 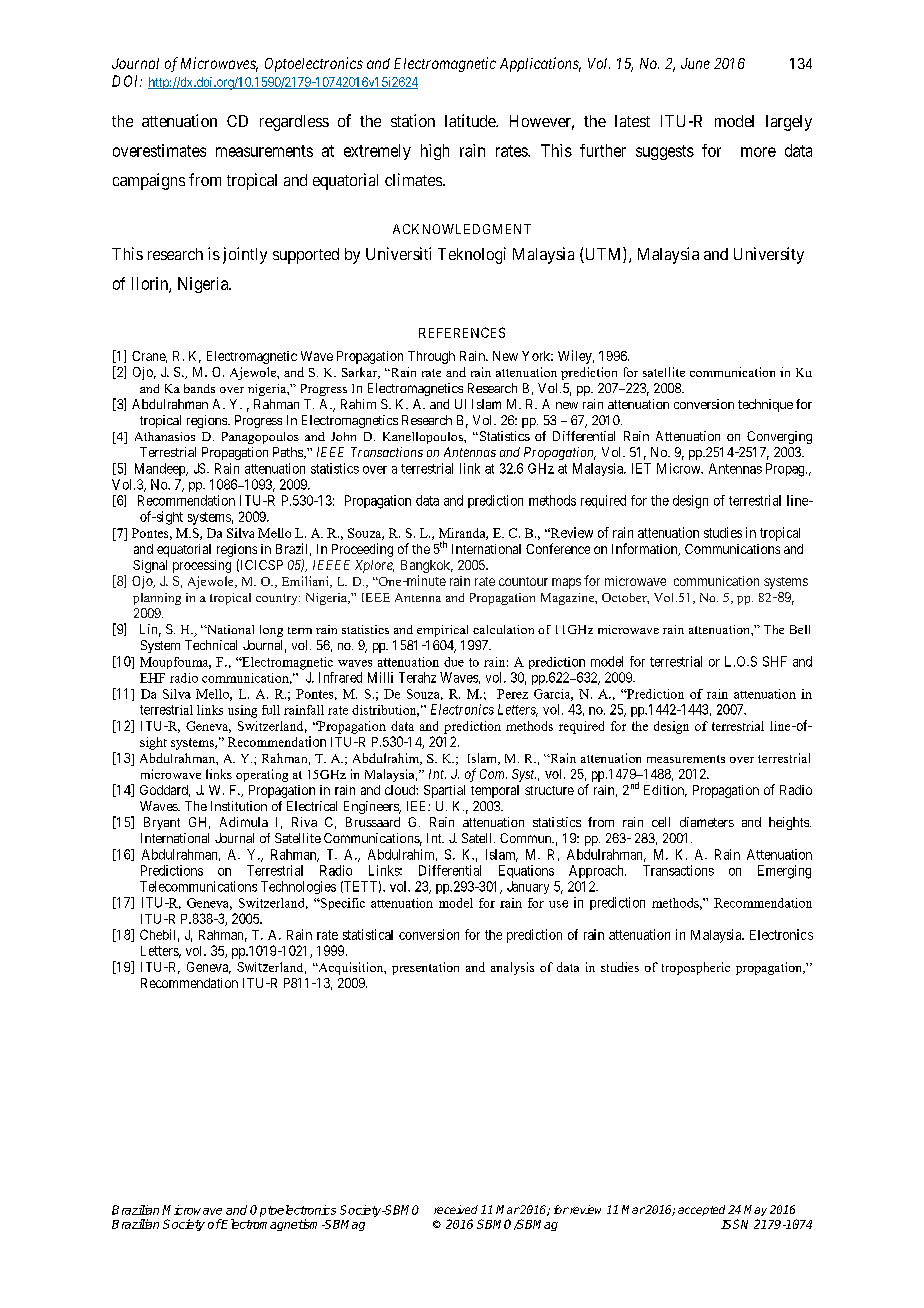 What do you see at coordinates (471, 120) in the page?
I see `latitude` at bounding box center [471, 120].
